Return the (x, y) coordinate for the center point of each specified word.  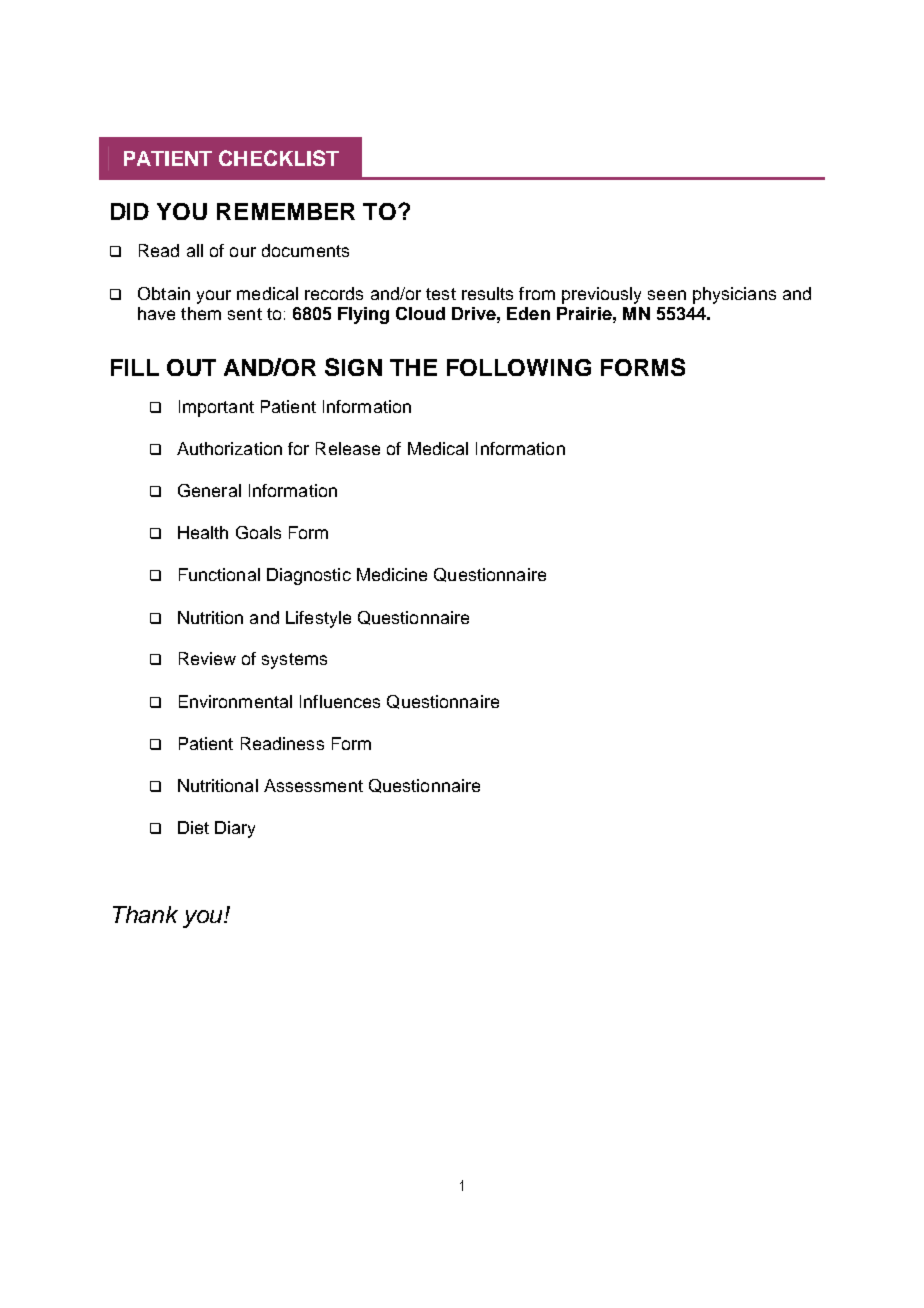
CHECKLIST (279, 158)
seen (667, 295)
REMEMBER (286, 211)
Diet (193, 827)
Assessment (313, 785)
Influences (340, 701)
